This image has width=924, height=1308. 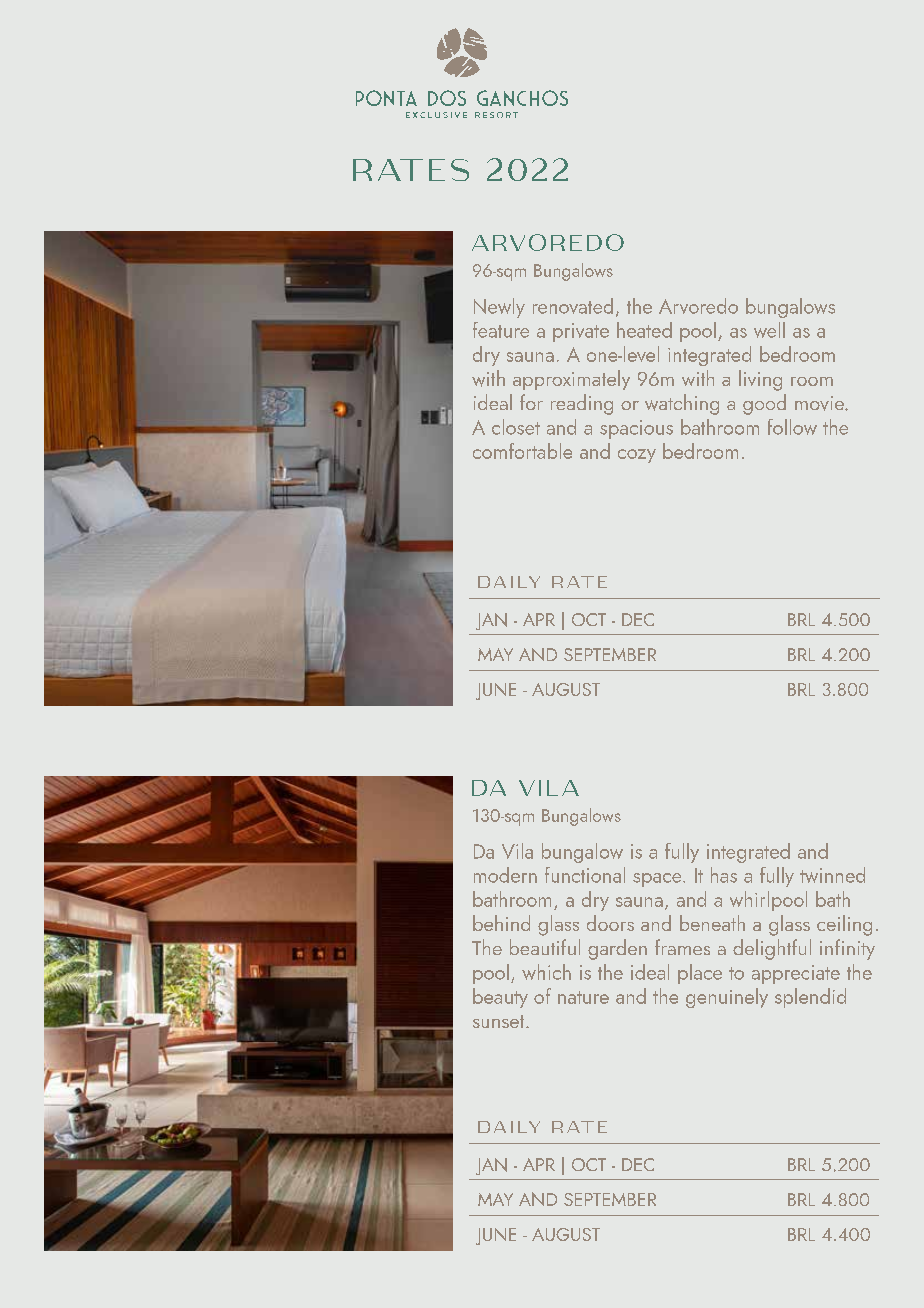 I want to click on which, so click(x=546, y=972).
